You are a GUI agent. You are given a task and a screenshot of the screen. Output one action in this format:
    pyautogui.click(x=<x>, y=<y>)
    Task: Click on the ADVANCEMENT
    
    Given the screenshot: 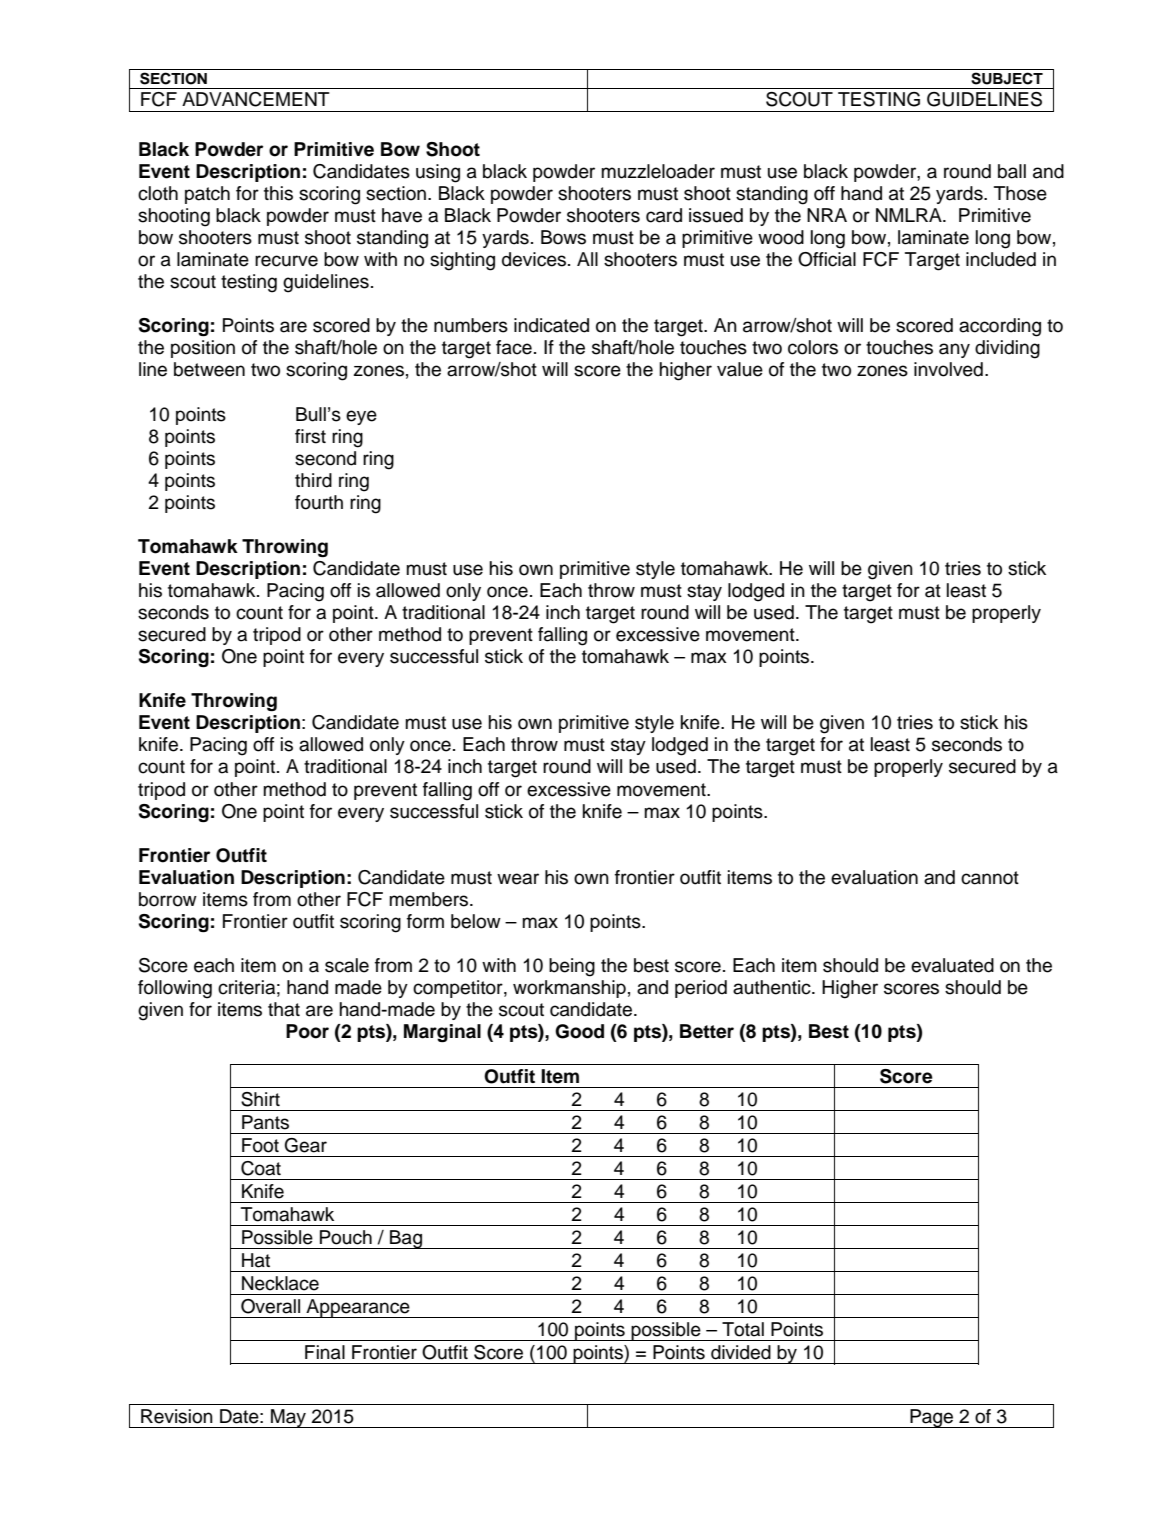 What is the action you would take?
    pyautogui.click(x=256, y=99)
